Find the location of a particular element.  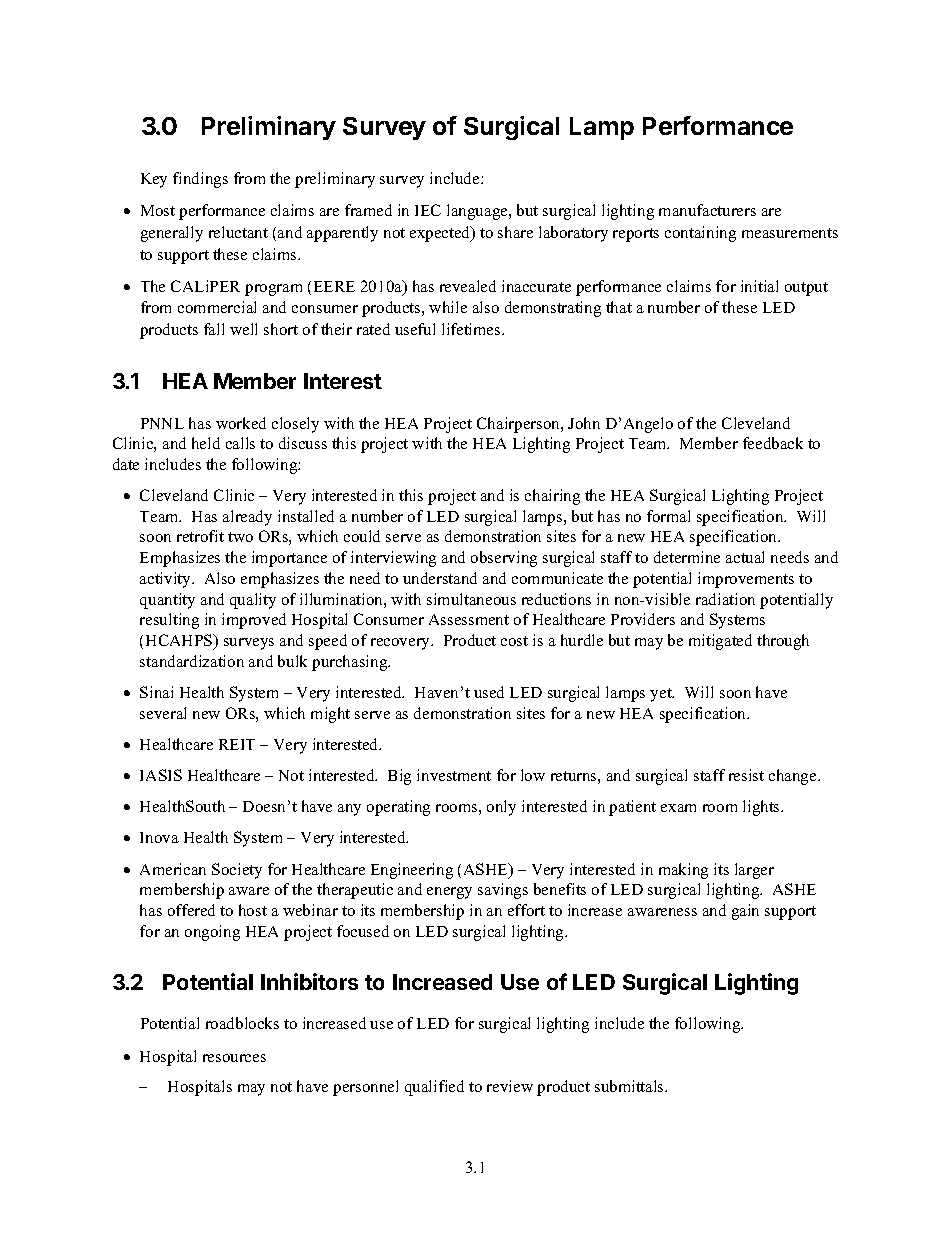

resources is located at coordinates (234, 1058).
